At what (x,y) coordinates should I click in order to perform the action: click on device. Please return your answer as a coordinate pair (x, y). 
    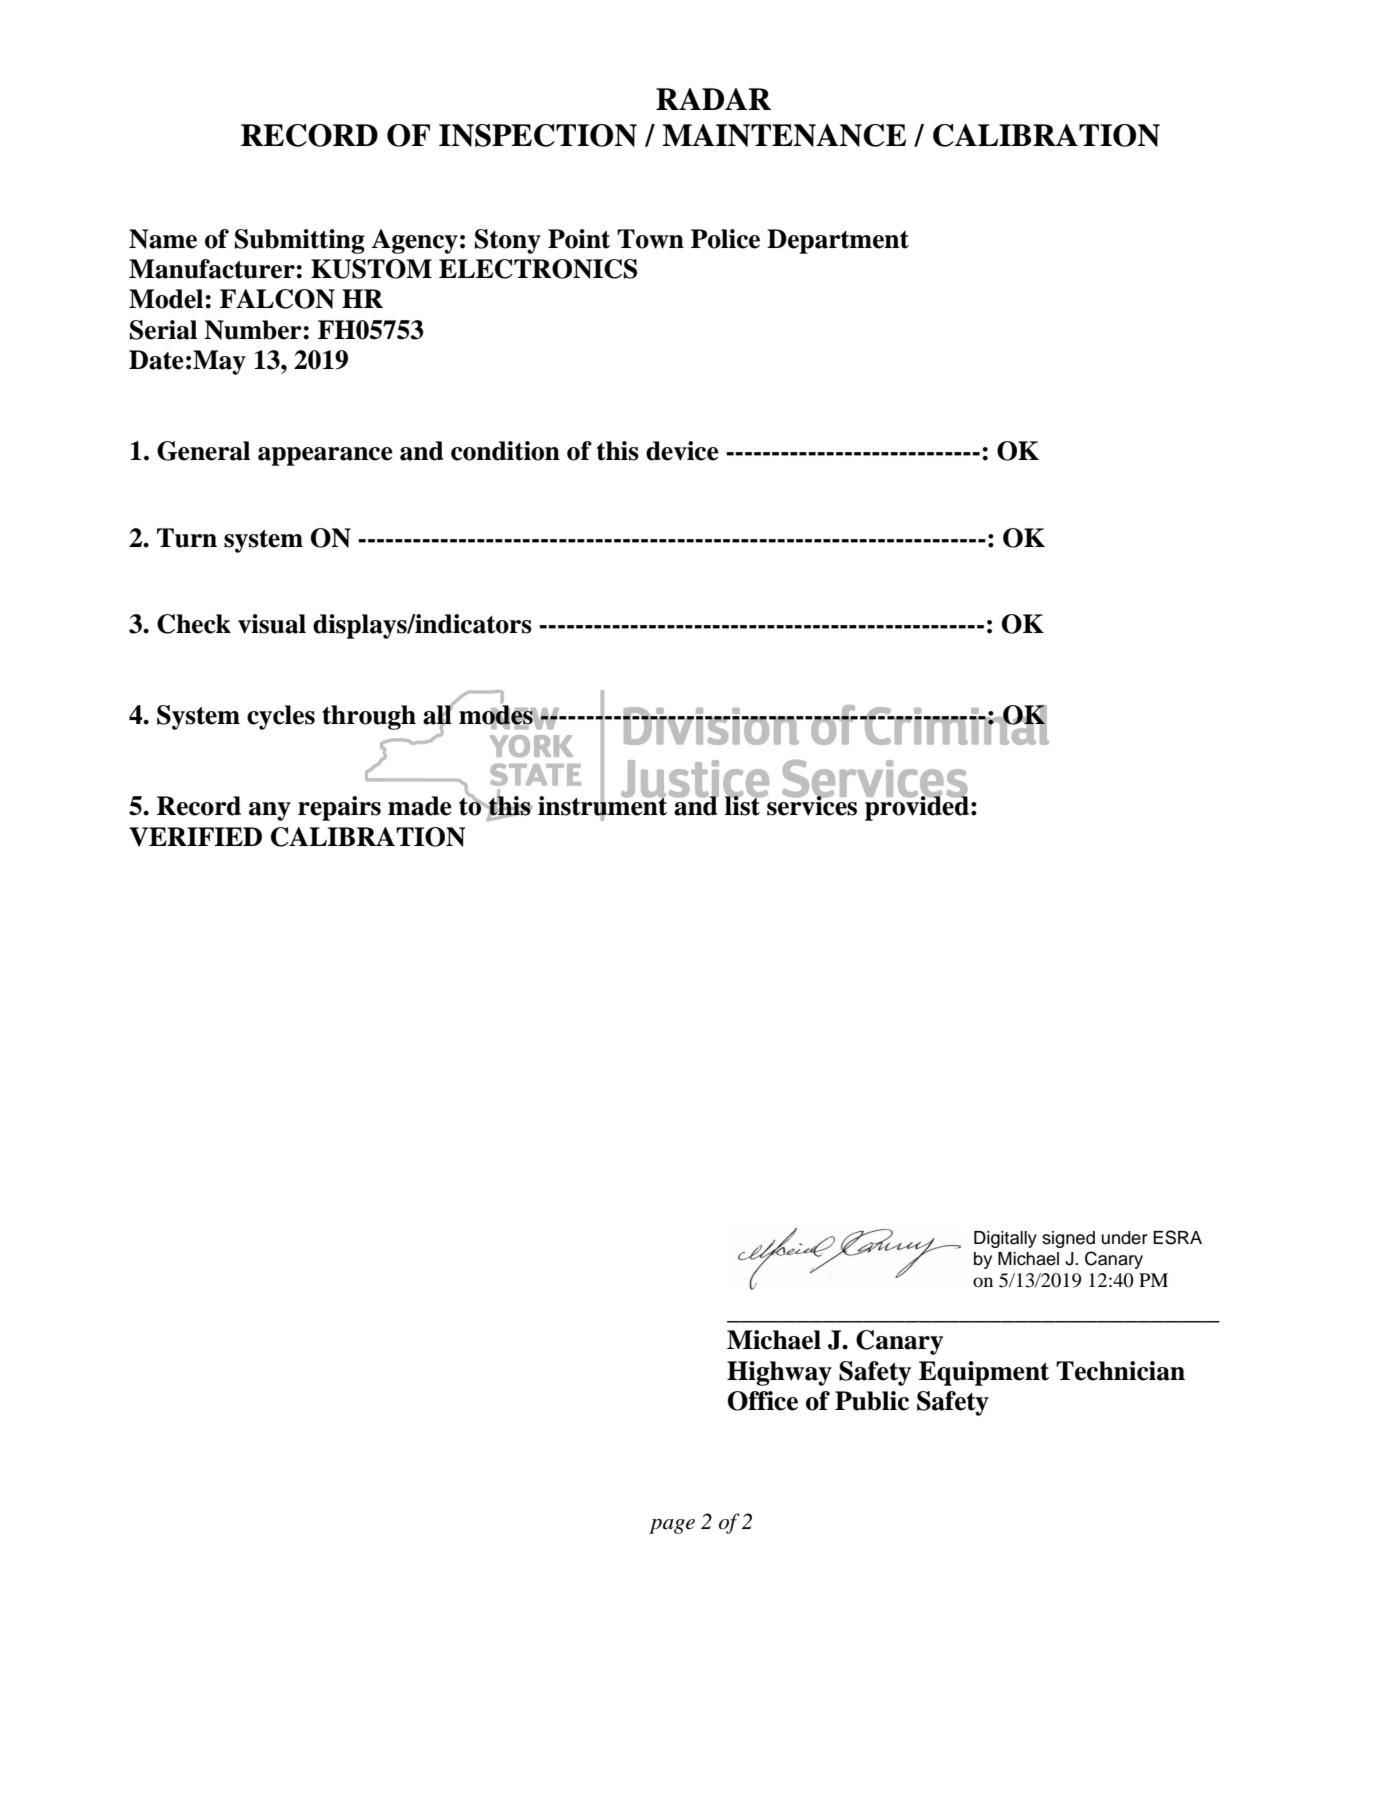
    Looking at the image, I should click on (682, 451).
